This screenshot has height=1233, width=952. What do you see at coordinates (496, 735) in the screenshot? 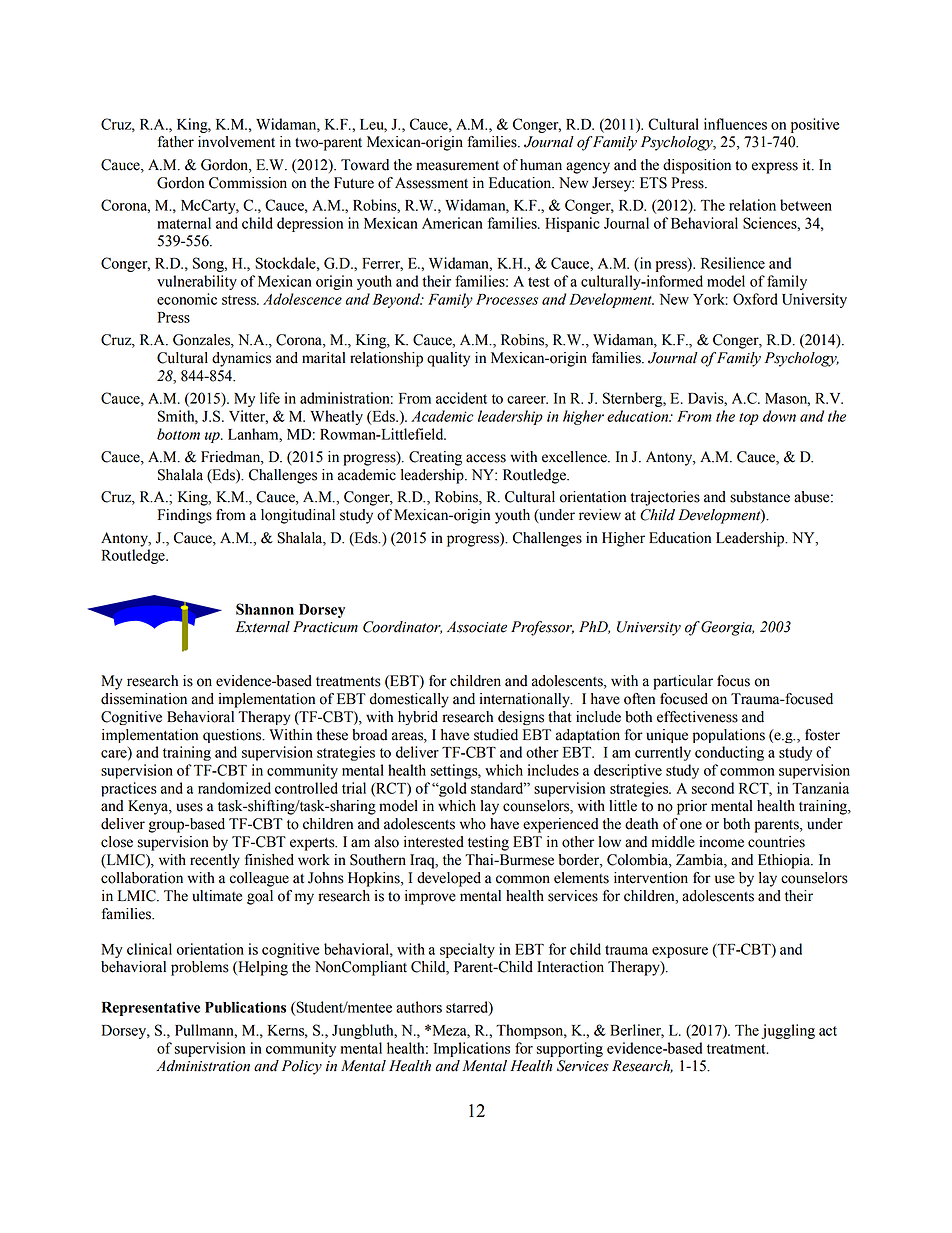
I see `studied` at bounding box center [496, 735].
